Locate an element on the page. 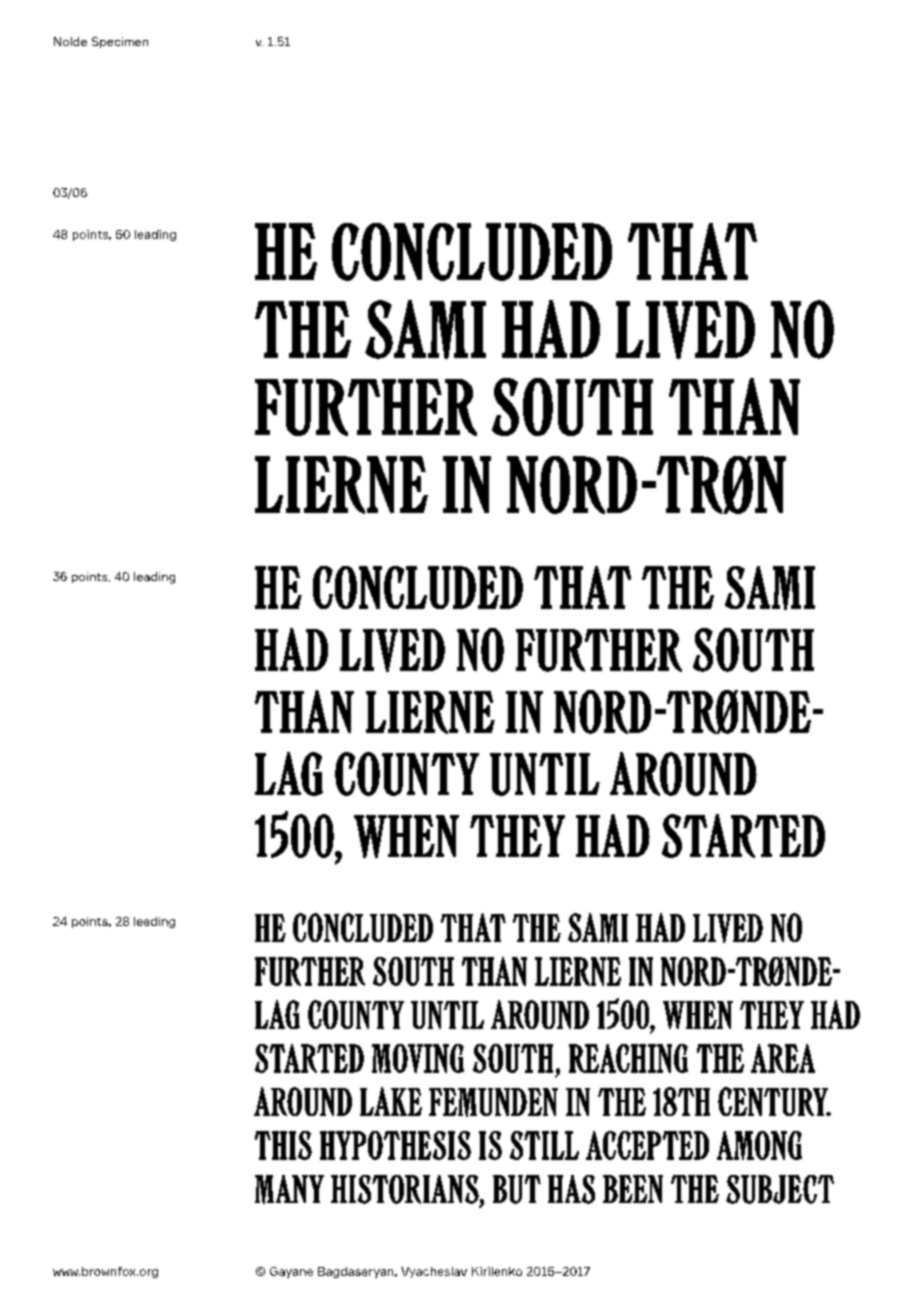  hypothesis is located at coordinates (395, 1145).
